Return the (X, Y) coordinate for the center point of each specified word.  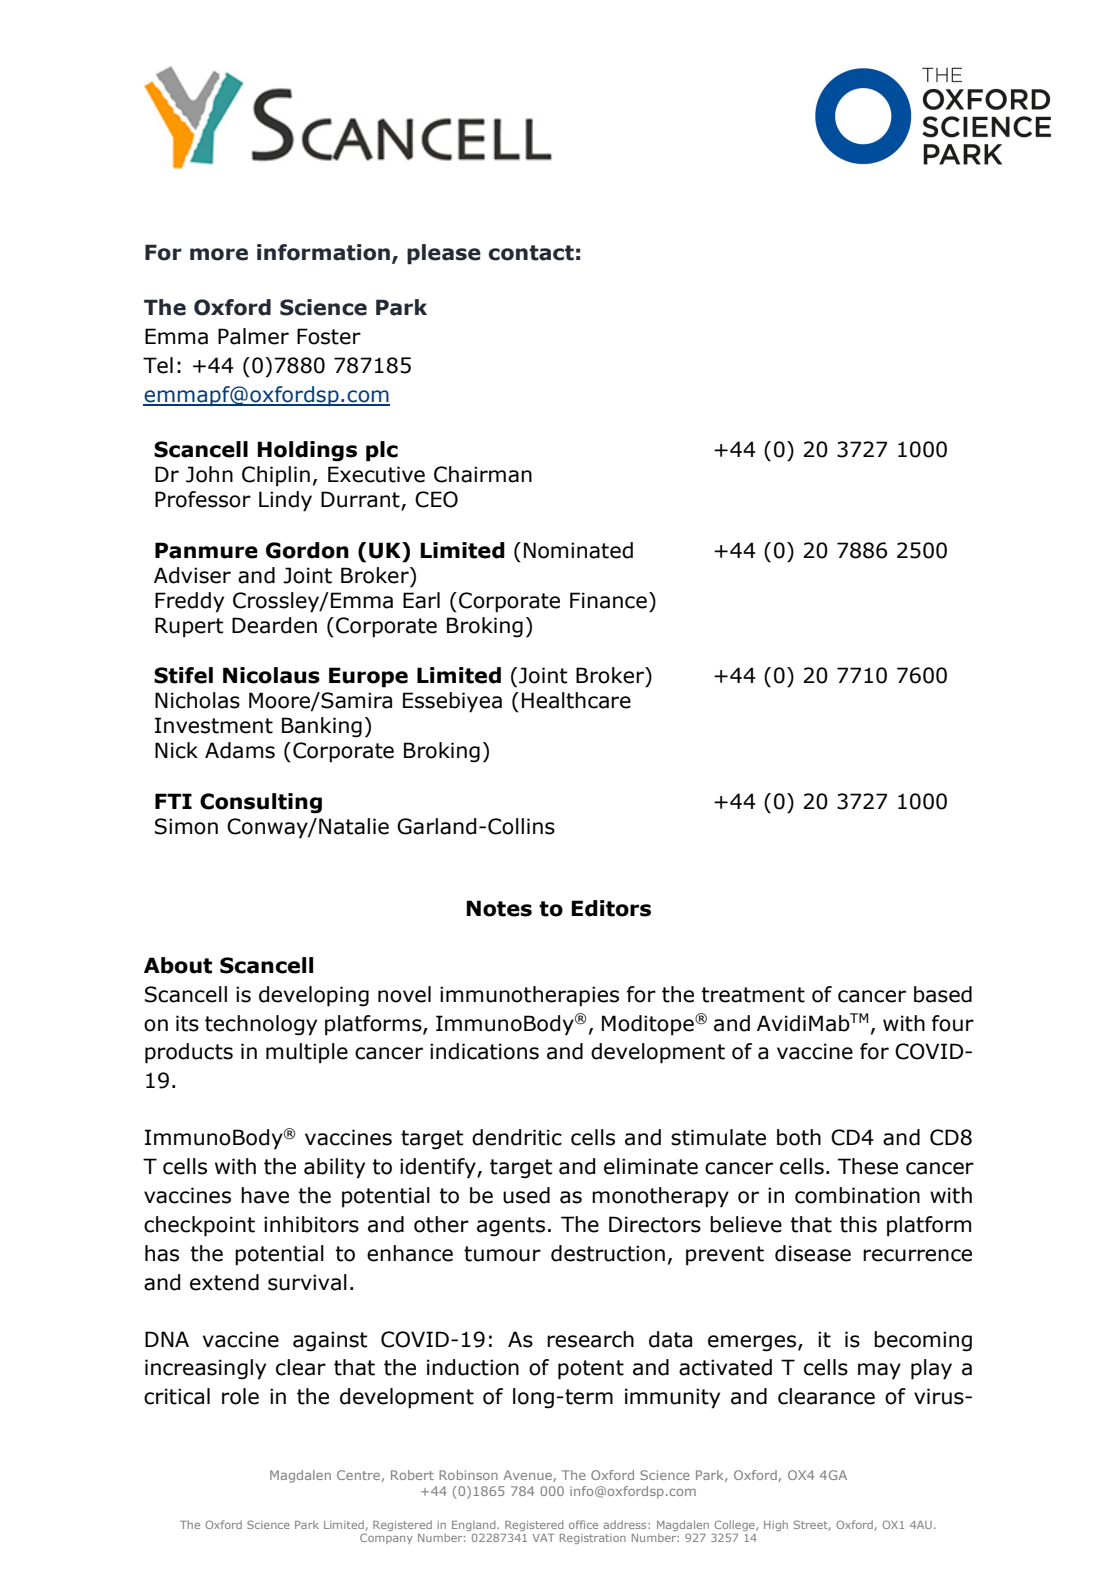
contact (531, 253)
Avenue (529, 1476)
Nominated (578, 550)
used (526, 1195)
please (444, 254)
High (776, 1525)
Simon (186, 826)
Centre (358, 1475)
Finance (608, 600)
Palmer (253, 336)
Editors (611, 908)
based (943, 994)
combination (857, 1195)
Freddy (189, 602)
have (265, 1195)
